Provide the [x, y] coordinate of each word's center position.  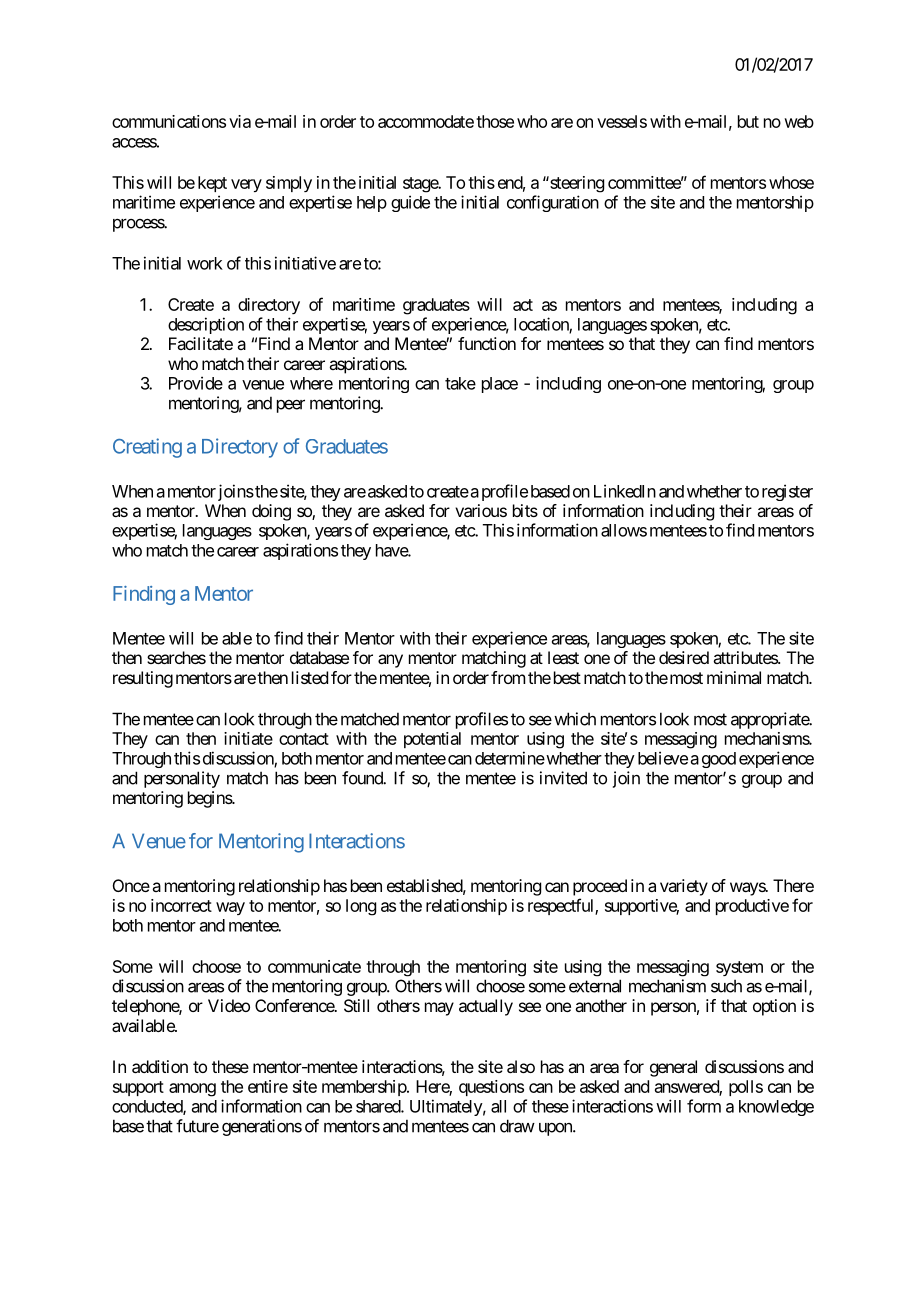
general [673, 1068]
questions [491, 1088]
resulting [143, 679]
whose [791, 182]
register [787, 492]
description [206, 325]
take [460, 383]
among [192, 1090]
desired [684, 657]
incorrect [181, 905]
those [495, 121]
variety [684, 887]
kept [212, 184]
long [361, 907]
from [508, 677]
